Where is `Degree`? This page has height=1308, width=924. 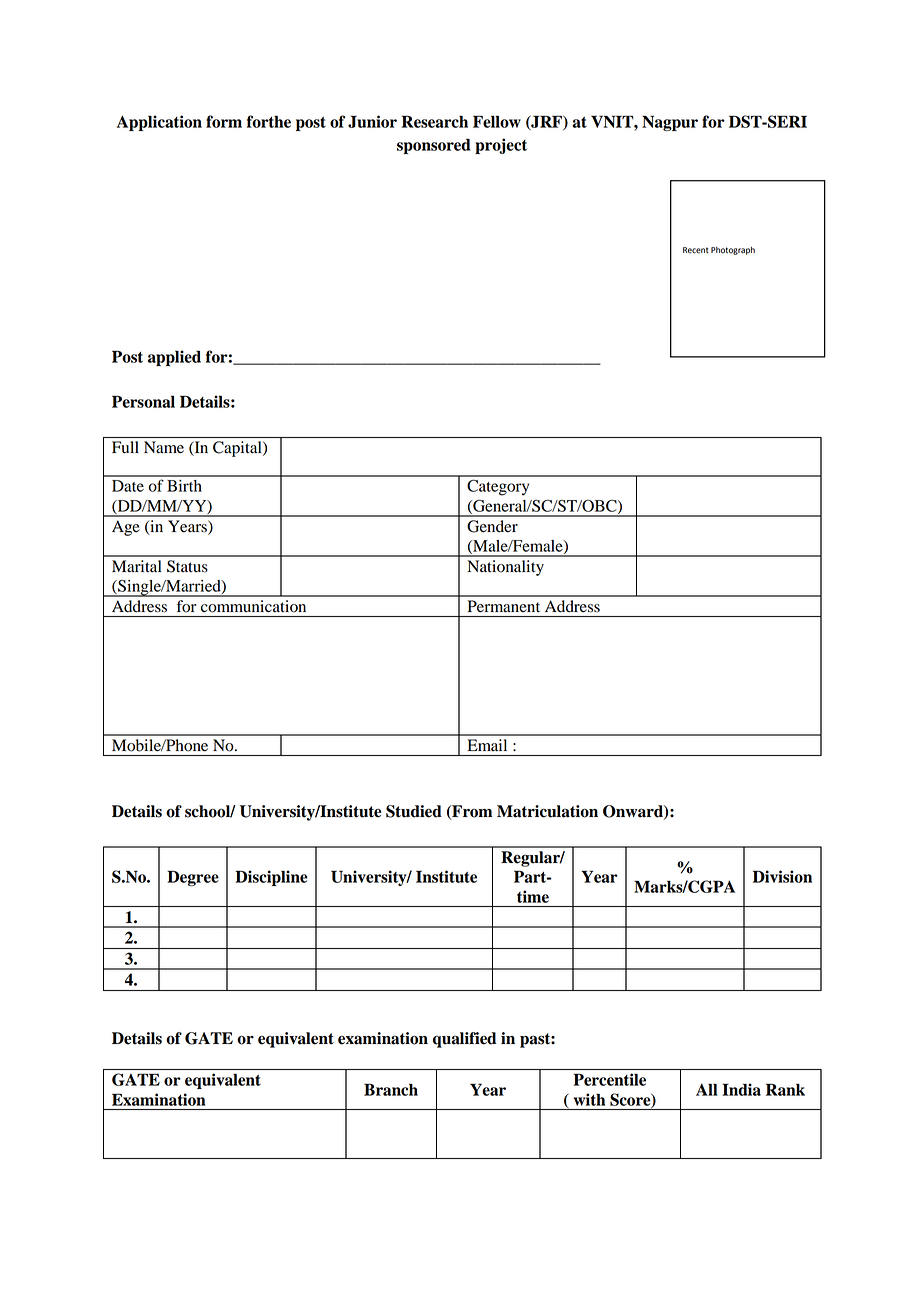
Degree is located at coordinates (193, 878).
